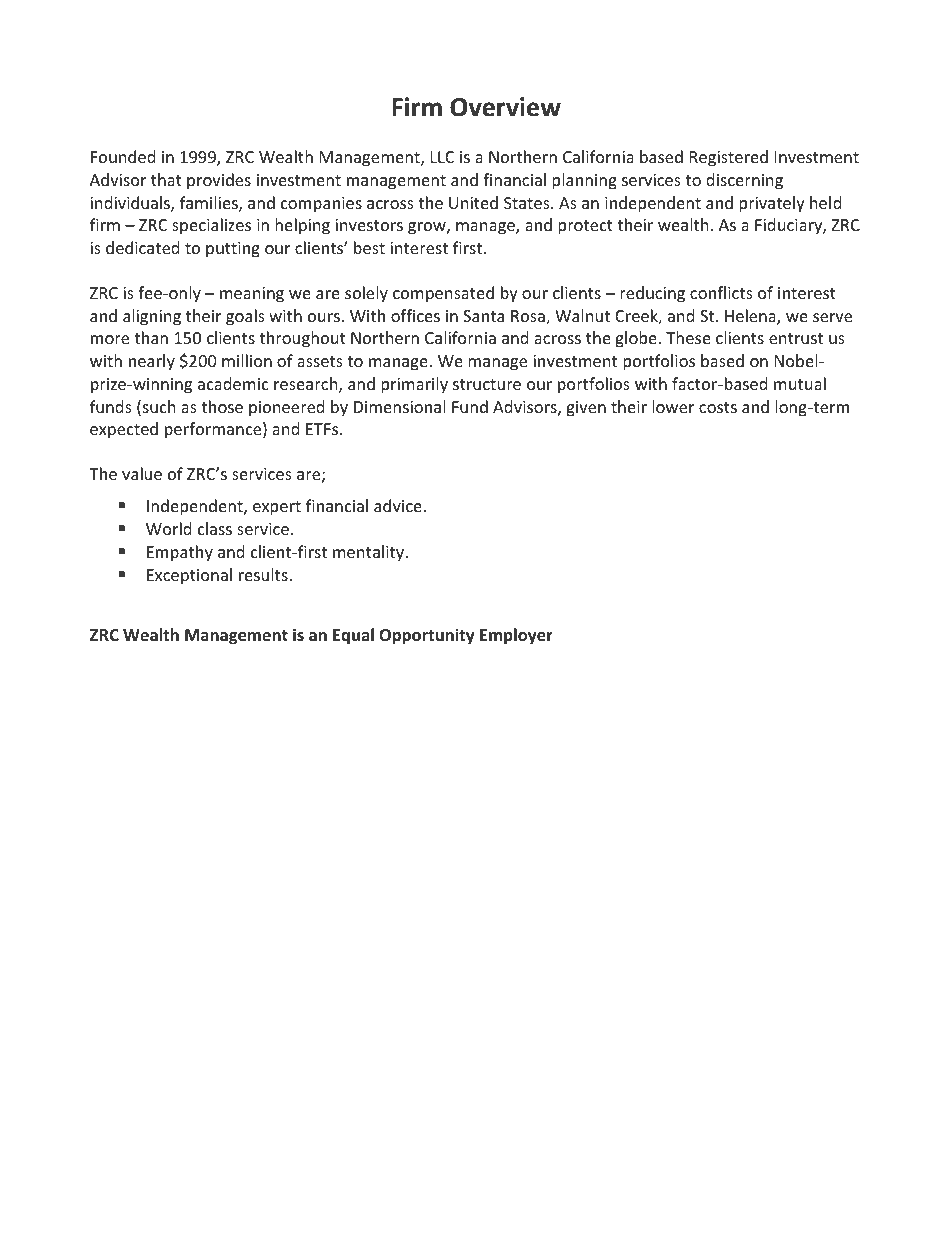 The width and height of the screenshot is (952, 1233). Describe the element at coordinates (729, 158) in the screenshot. I see `Registered` at that location.
